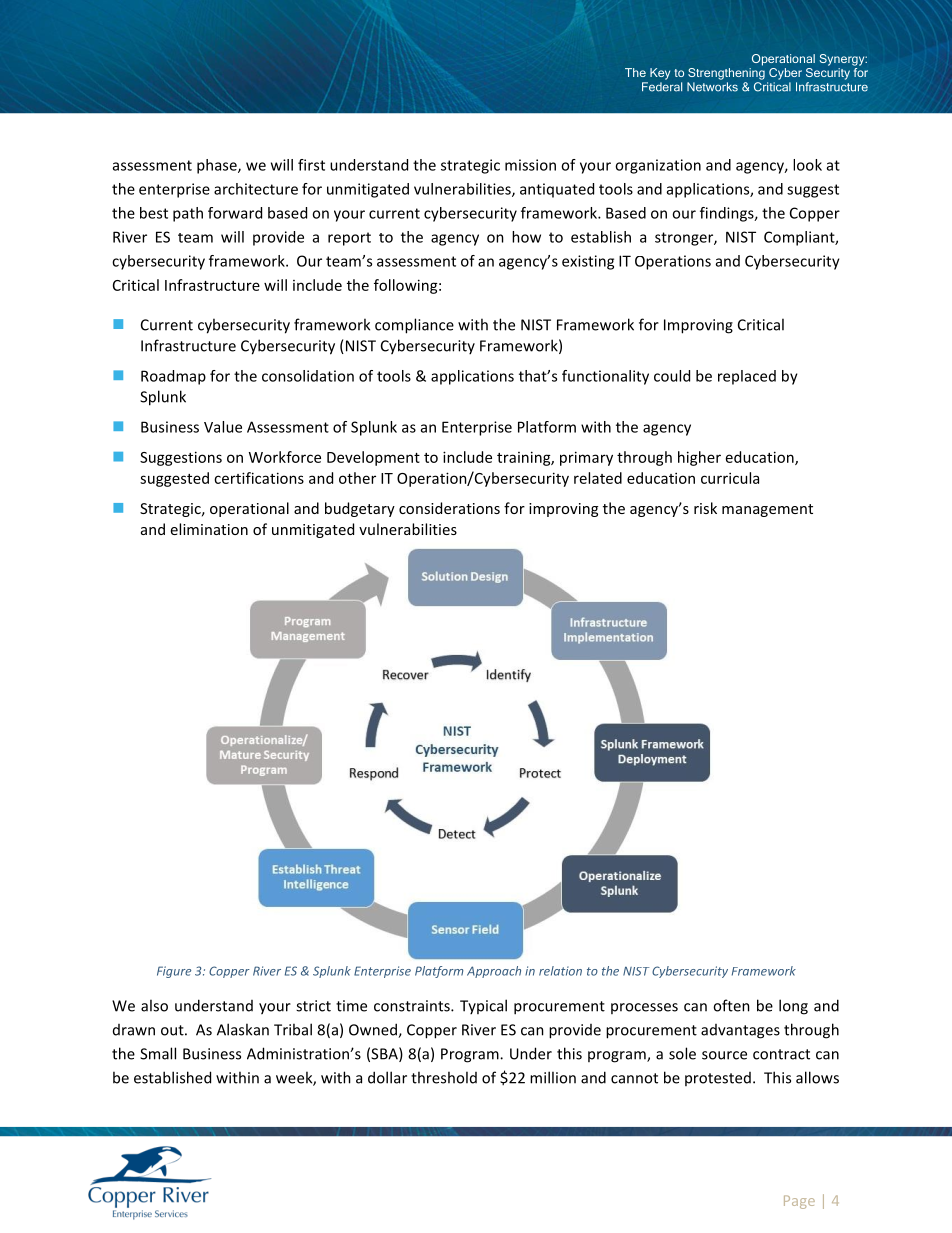 This screenshot has height=1233, width=952. Describe the element at coordinates (767, 510) in the screenshot. I see `management` at that location.
